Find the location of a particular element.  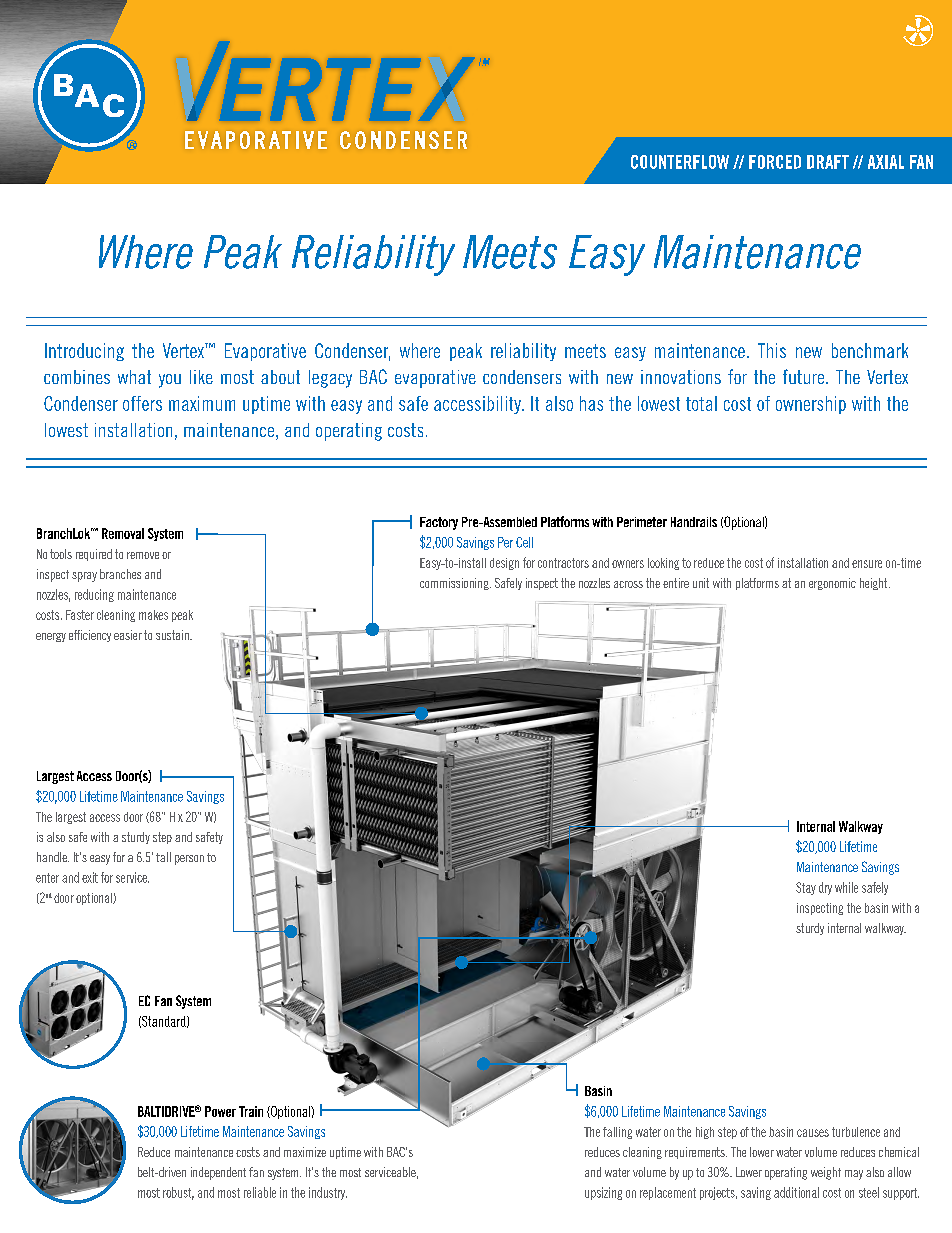

robust is located at coordinates (178, 1193).
